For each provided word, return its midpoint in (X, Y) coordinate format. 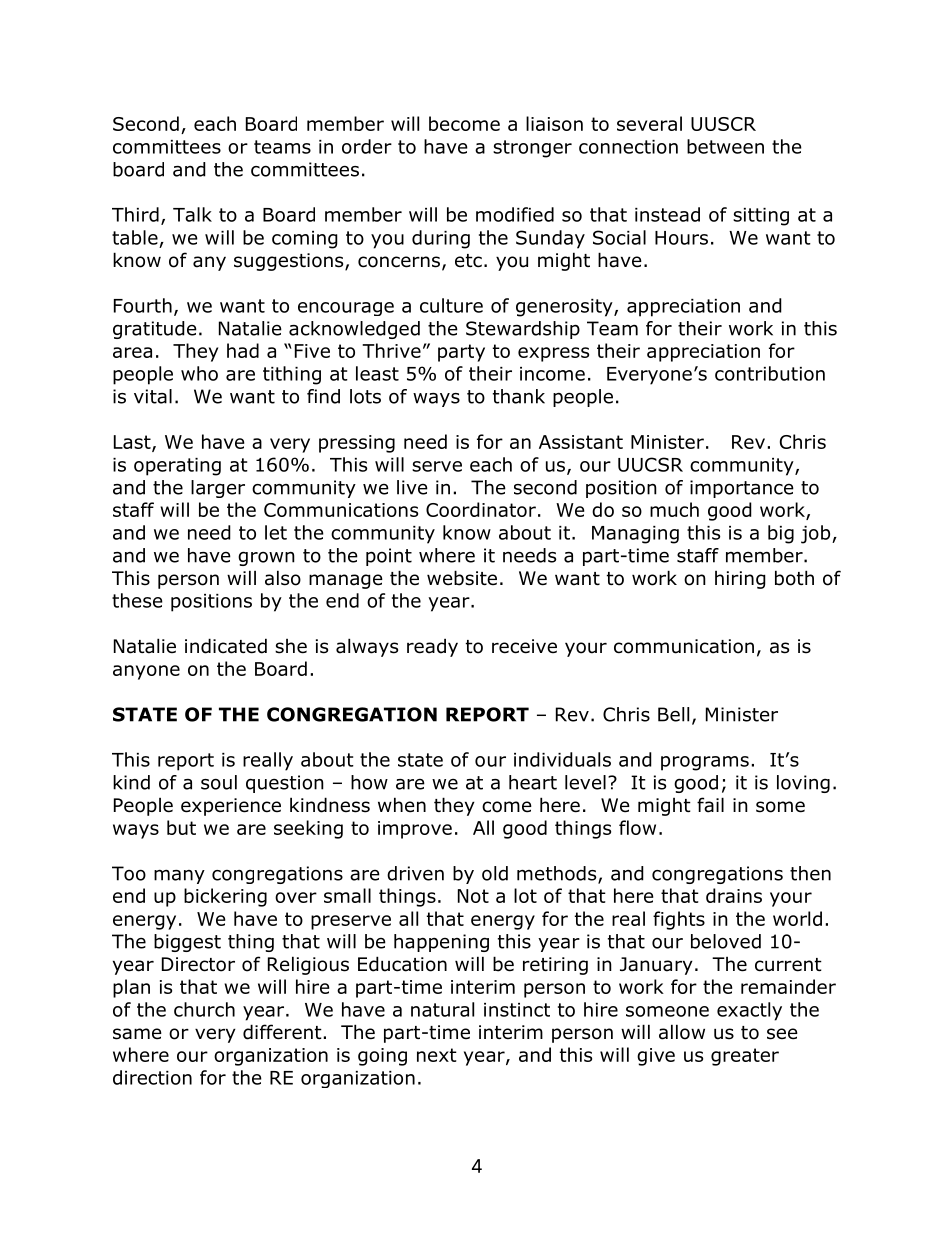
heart (533, 782)
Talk (192, 214)
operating (177, 467)
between (725, 146)
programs (705, 763)
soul (219, 782)
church (204, 1009)
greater (745, 1057)
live (412, 487)
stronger (532, 149)
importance (742, 489)
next (437, 1055)
